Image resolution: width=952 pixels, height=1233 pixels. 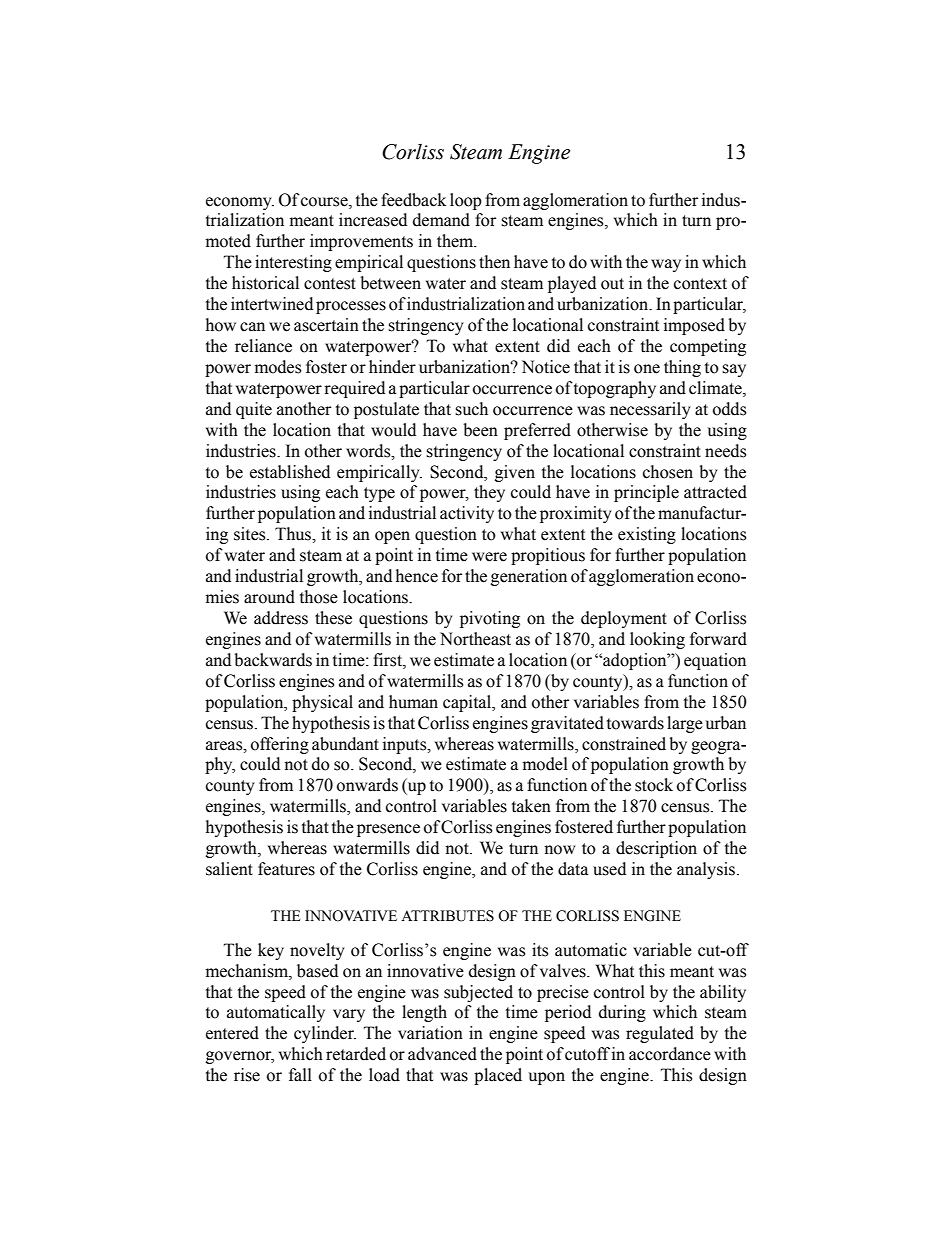 What do you see at coordinates (489, 493) in the screenshot?
I see `they` at bounding box center [489, 493].
